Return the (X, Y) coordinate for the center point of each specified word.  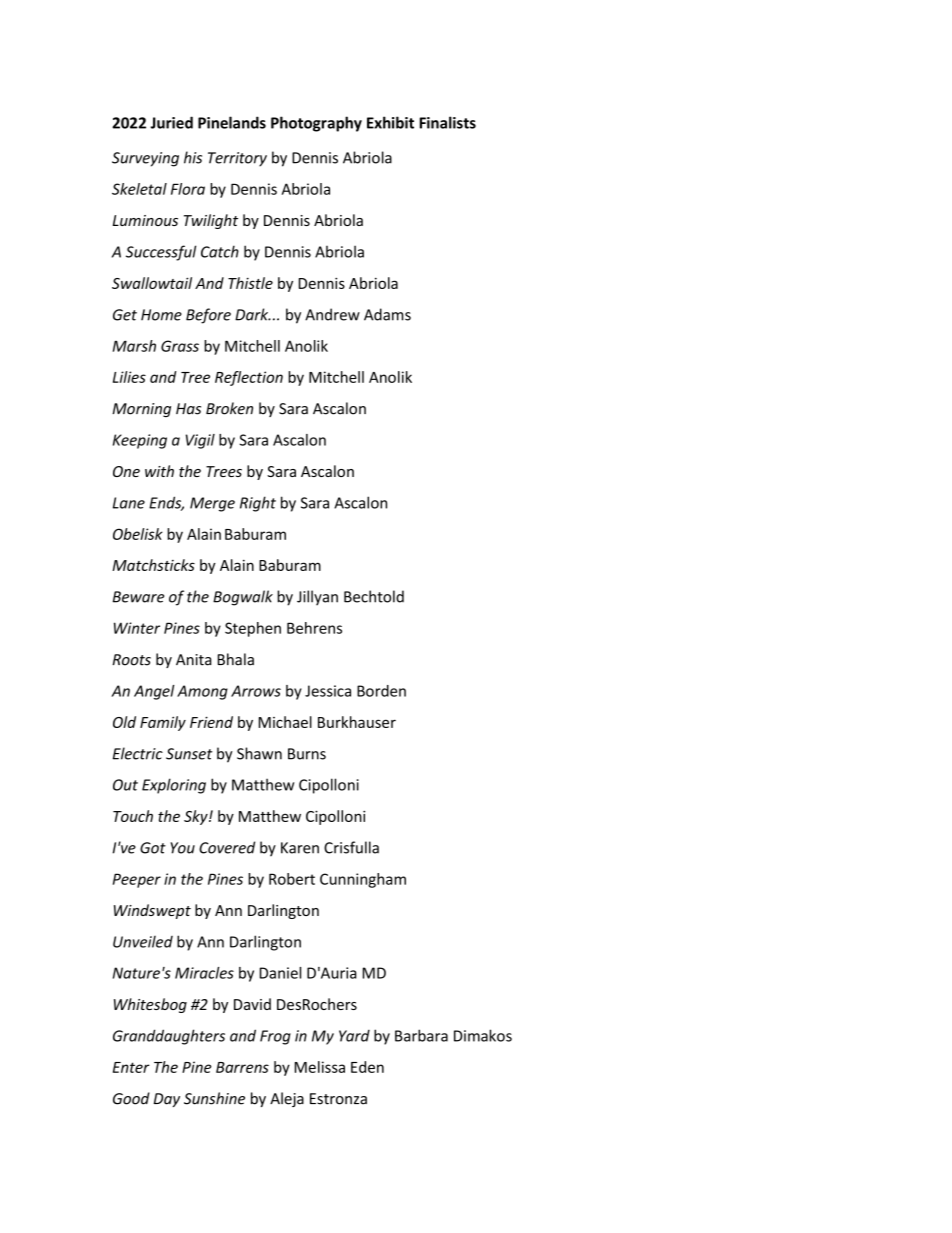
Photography (316, 124)
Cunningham (363, 880)
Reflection (249, 378)
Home (161, 315)
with (159, 471)
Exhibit (390, 122)
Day (167, 1100)
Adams (387, 314)
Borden (381, 691)
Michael (285, 722)
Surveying (145, 159)
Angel (154, 692)
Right (258, 504)
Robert (292, 879)
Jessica (328, 691)
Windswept (152, 911)
